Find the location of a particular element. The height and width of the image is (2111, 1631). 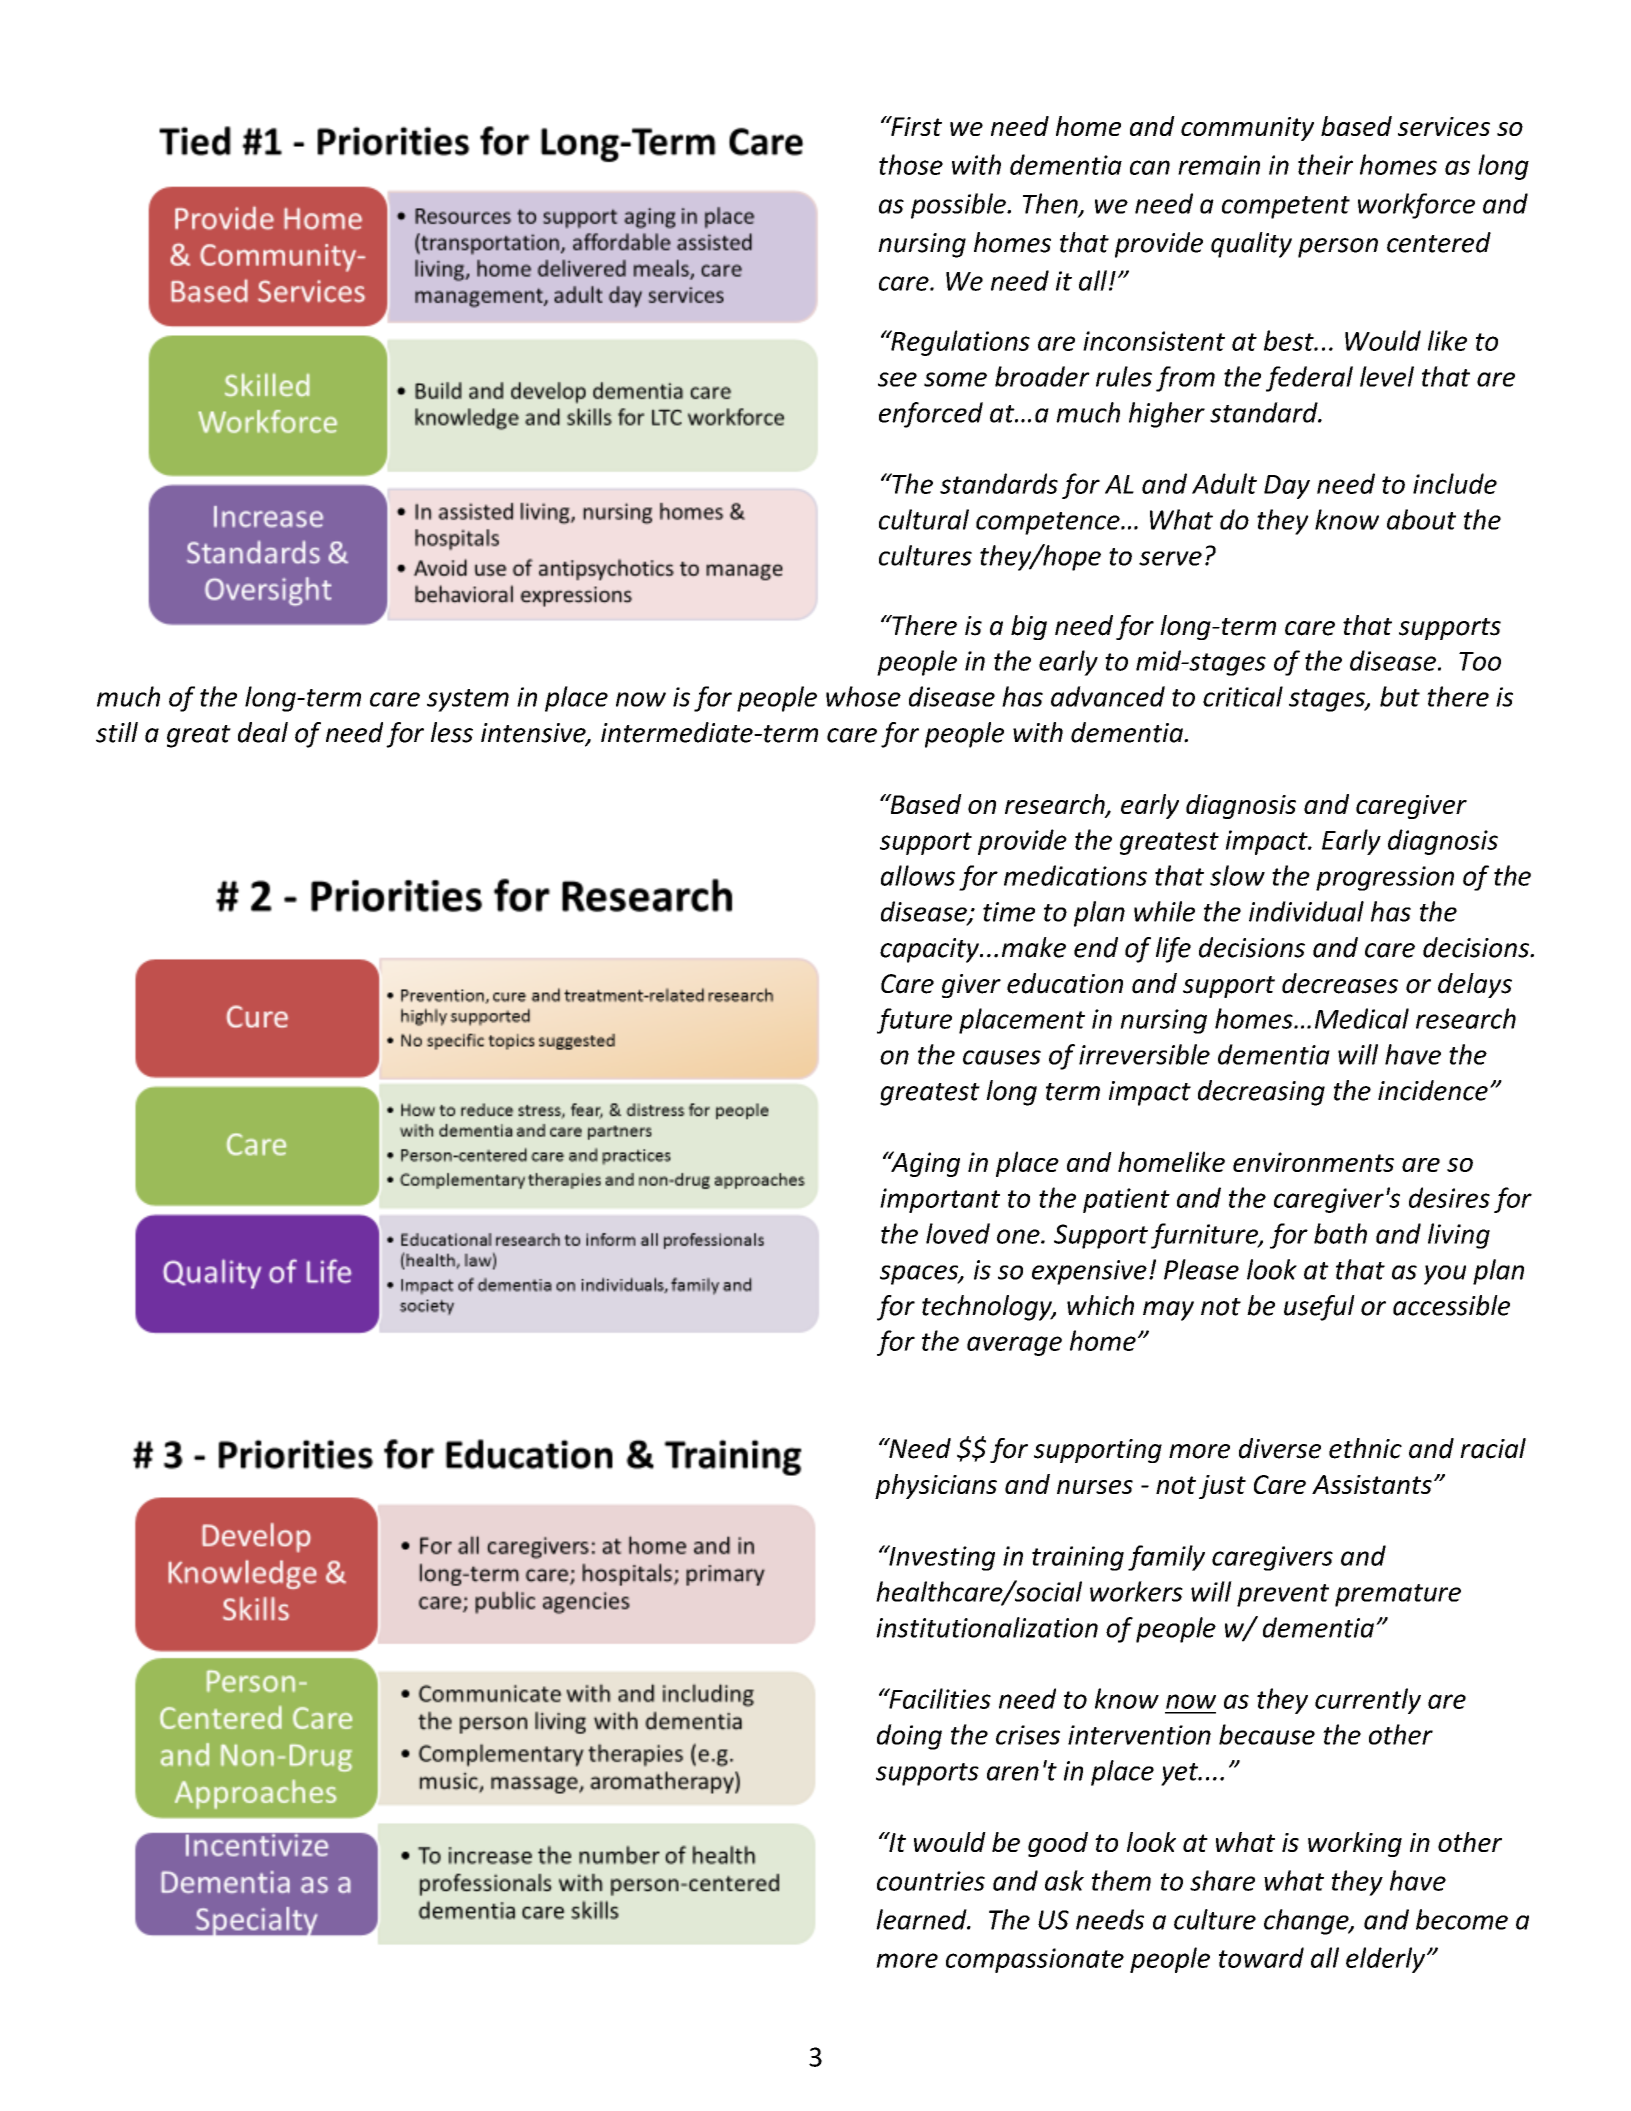

important is located at coordinates (940, 1200).
